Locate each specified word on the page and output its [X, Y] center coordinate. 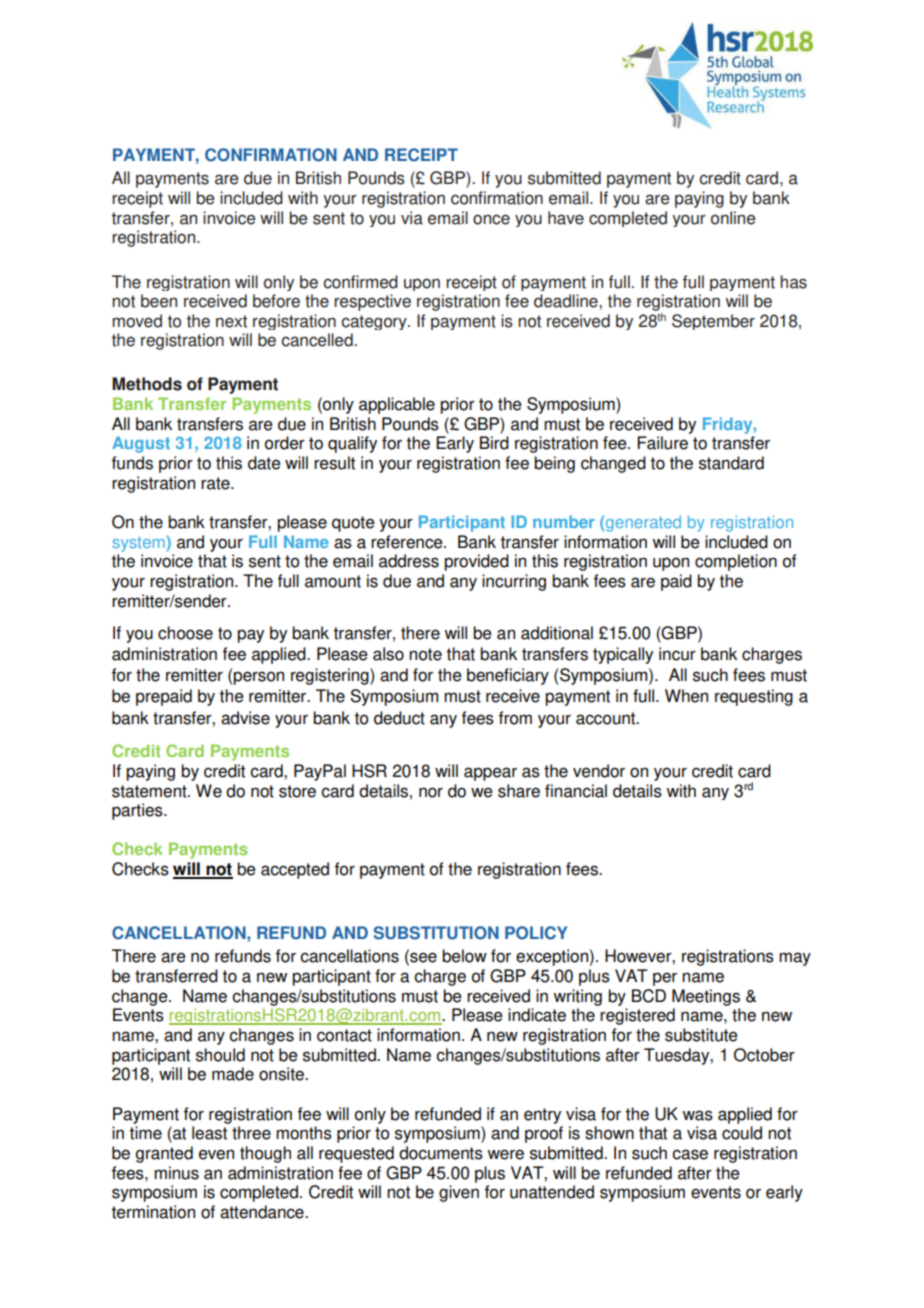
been [159, 301]
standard [731, 463]
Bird [494, 443]
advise [245, 718]
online [733, 218]
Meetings [706, 997]
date [264, 463]
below [464, 956]
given [459, 1193]
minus [176, 1173]
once [491, 219]
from [515, 718]
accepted [295, 870]
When [686, 696]
